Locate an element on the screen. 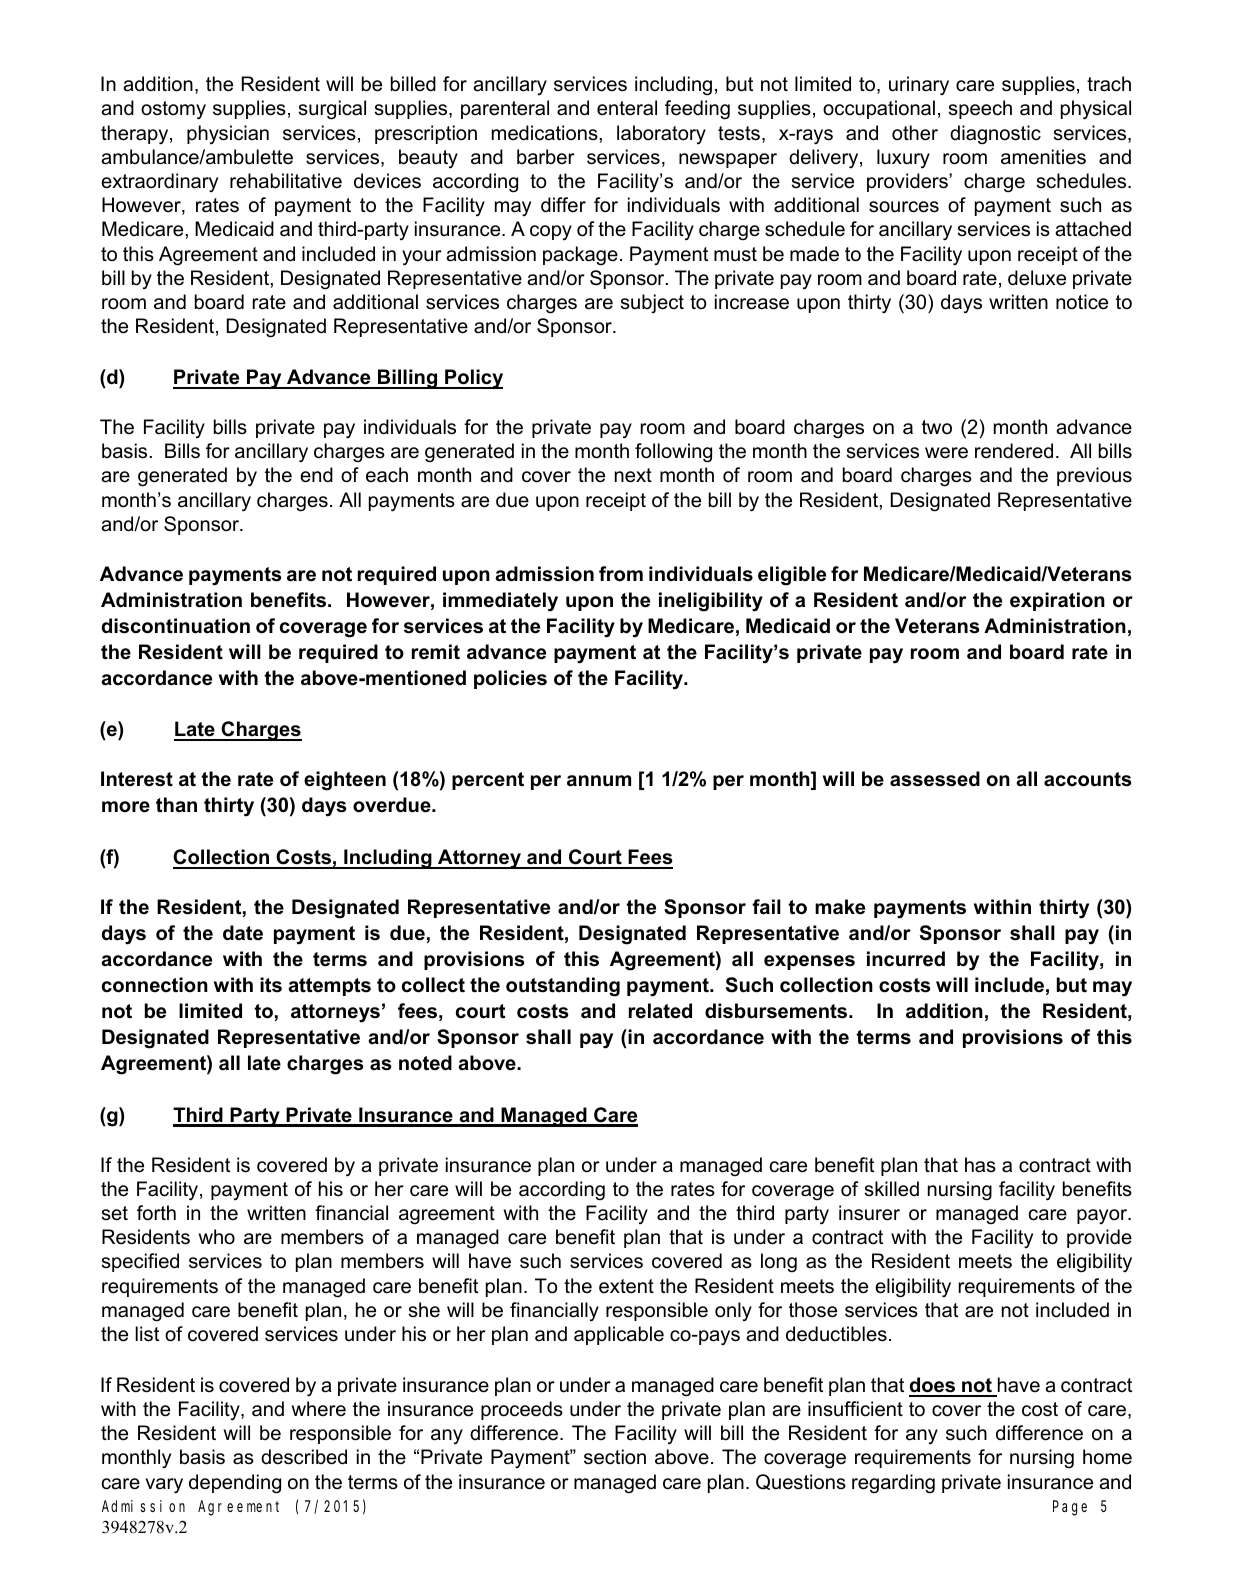 The height and width of the screenshot is (1595, 1233). outstanding is located at coordinates (563, 987).
